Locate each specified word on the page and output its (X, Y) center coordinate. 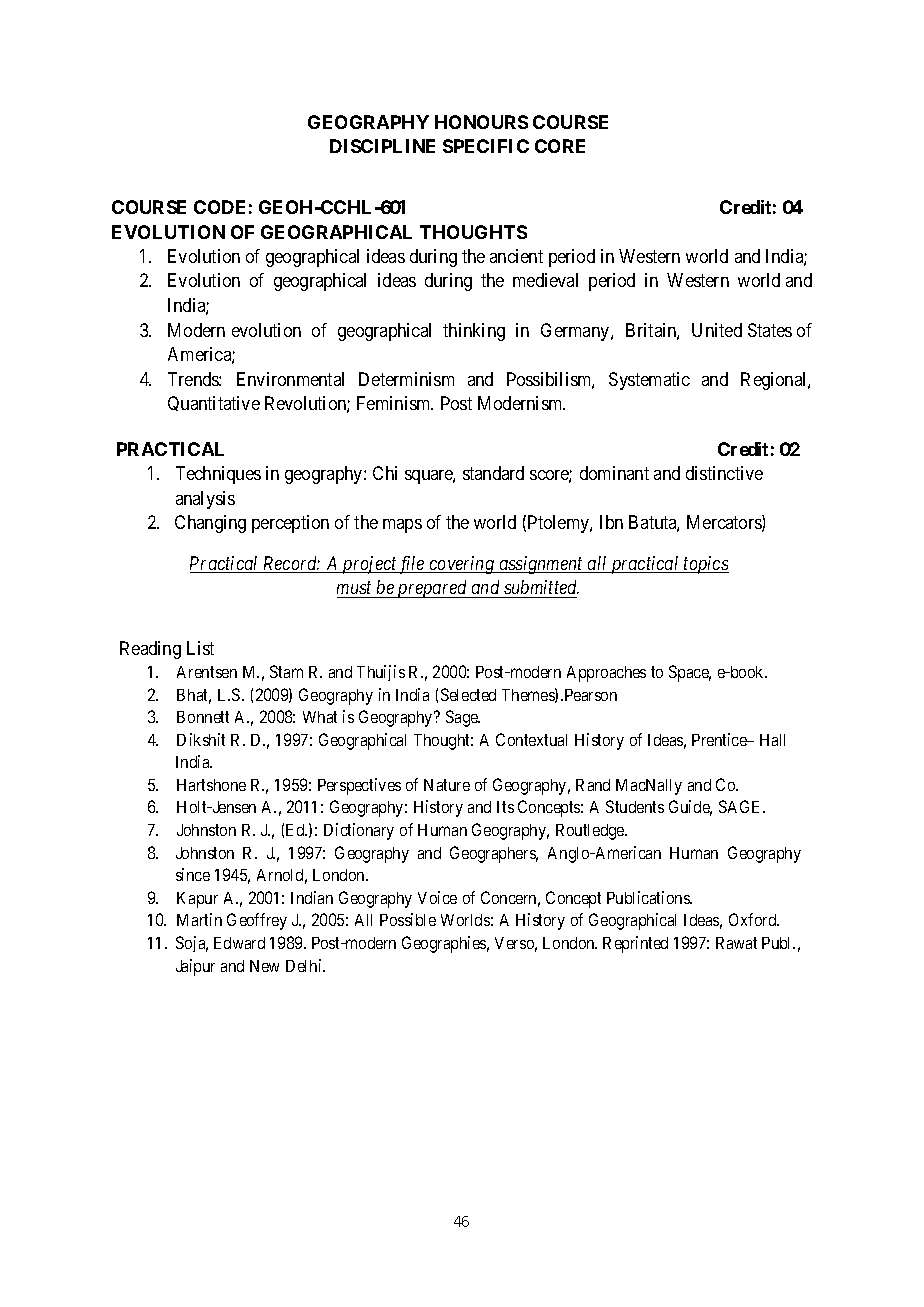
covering (462, 565)
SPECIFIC (486, 146)
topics (705, 565)
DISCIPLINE (382, 146)
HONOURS (481, 122)
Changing (210, 524)
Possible (408, 919)
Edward (239, 943)
